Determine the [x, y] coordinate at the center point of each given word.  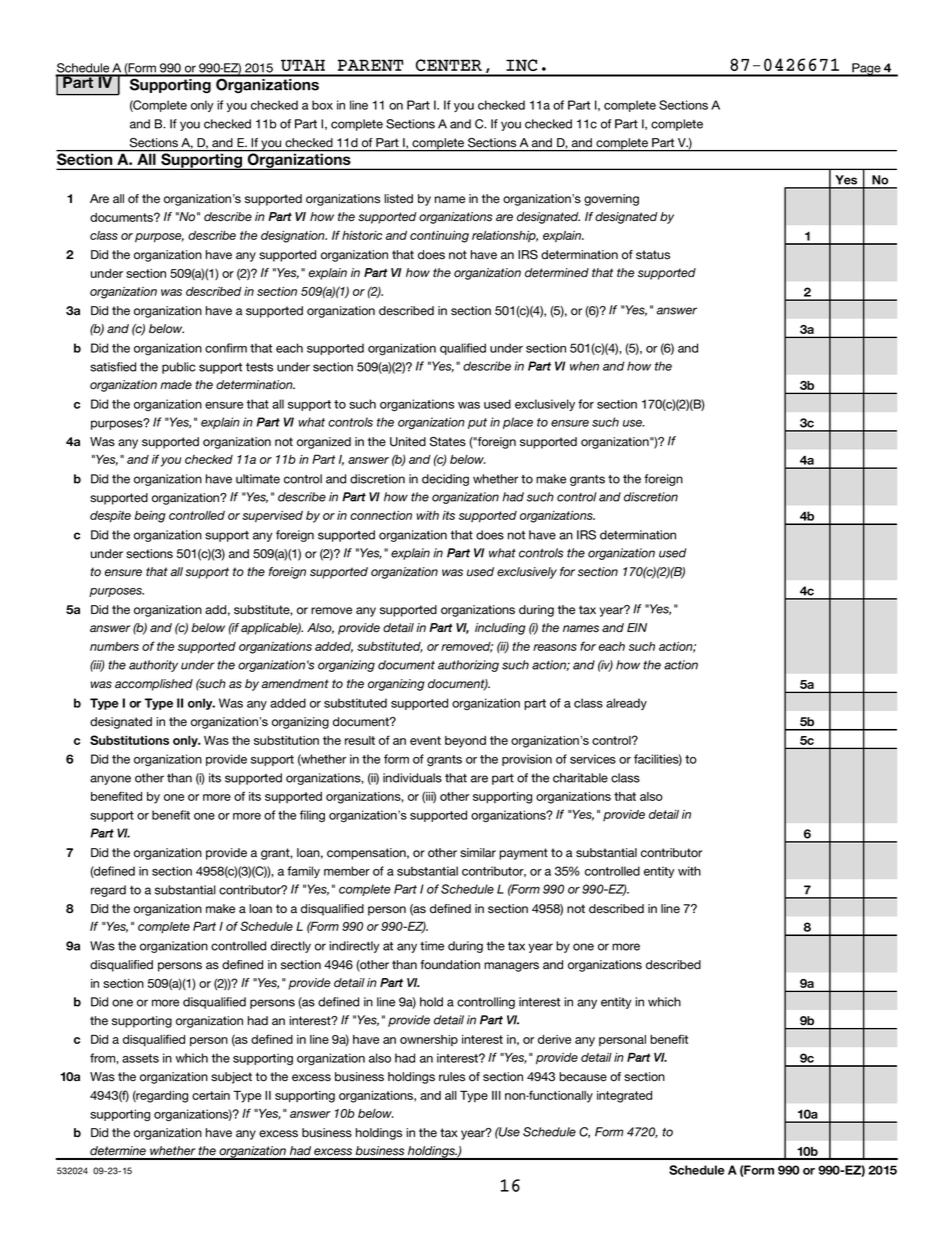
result [360, 740]
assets [140, 1058]
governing [611, 200]
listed [398, 199]
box [322, 105]
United [408, 442]
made [176, 385]
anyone [110, 780]
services [593, 759]
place [518, 423]
